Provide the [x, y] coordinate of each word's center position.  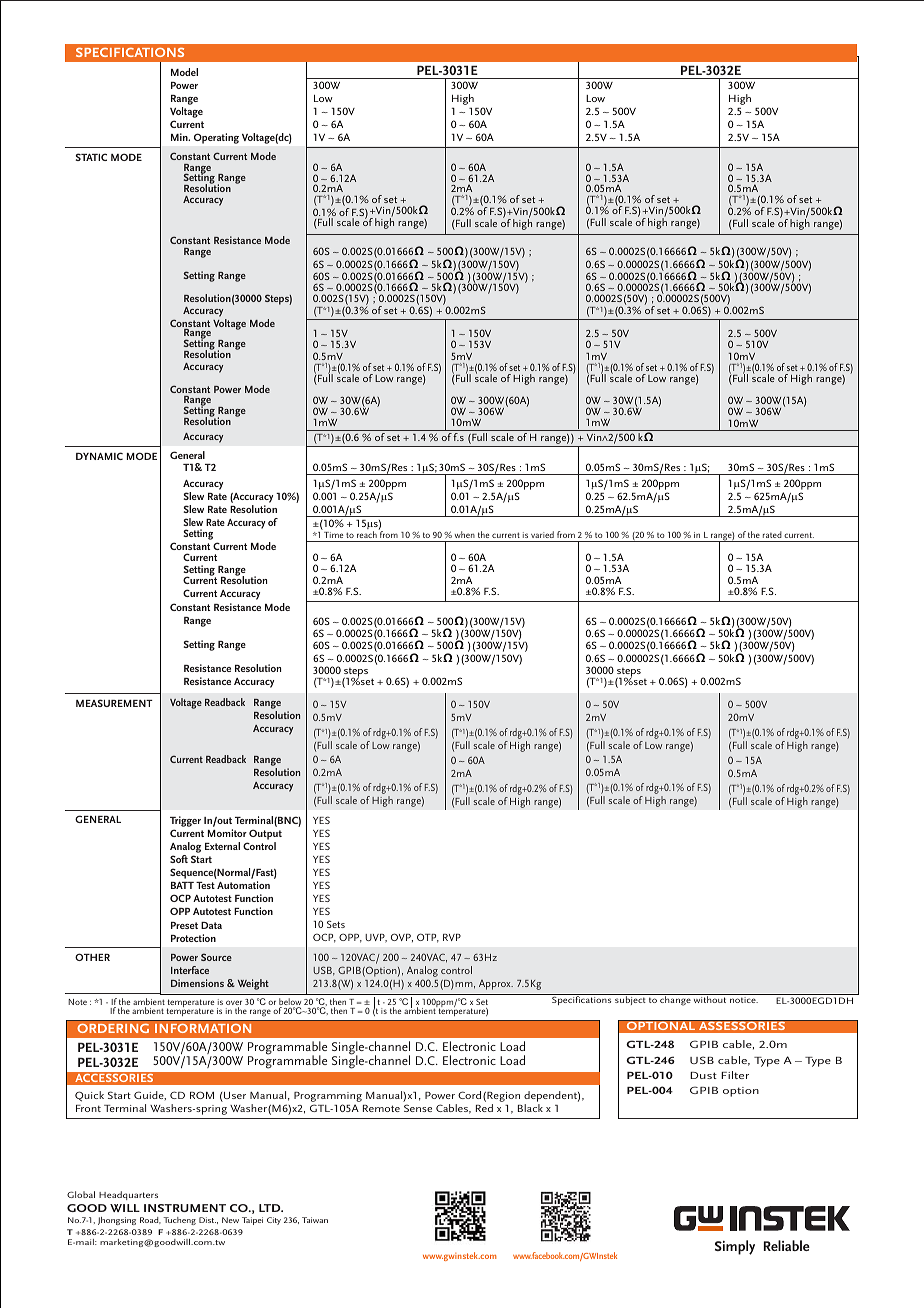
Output [265, 836]
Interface [190, 970]
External [222, 846]
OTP [428, 938]
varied [542, 534]
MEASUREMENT [114, 703]
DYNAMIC [99, 456]
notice [744, 1000]
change [675, 1000]
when [465, 534]
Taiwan [315, 1220]
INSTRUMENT [185, 1208]
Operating [216, 138]
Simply [735, 1247]
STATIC [91, 157]
